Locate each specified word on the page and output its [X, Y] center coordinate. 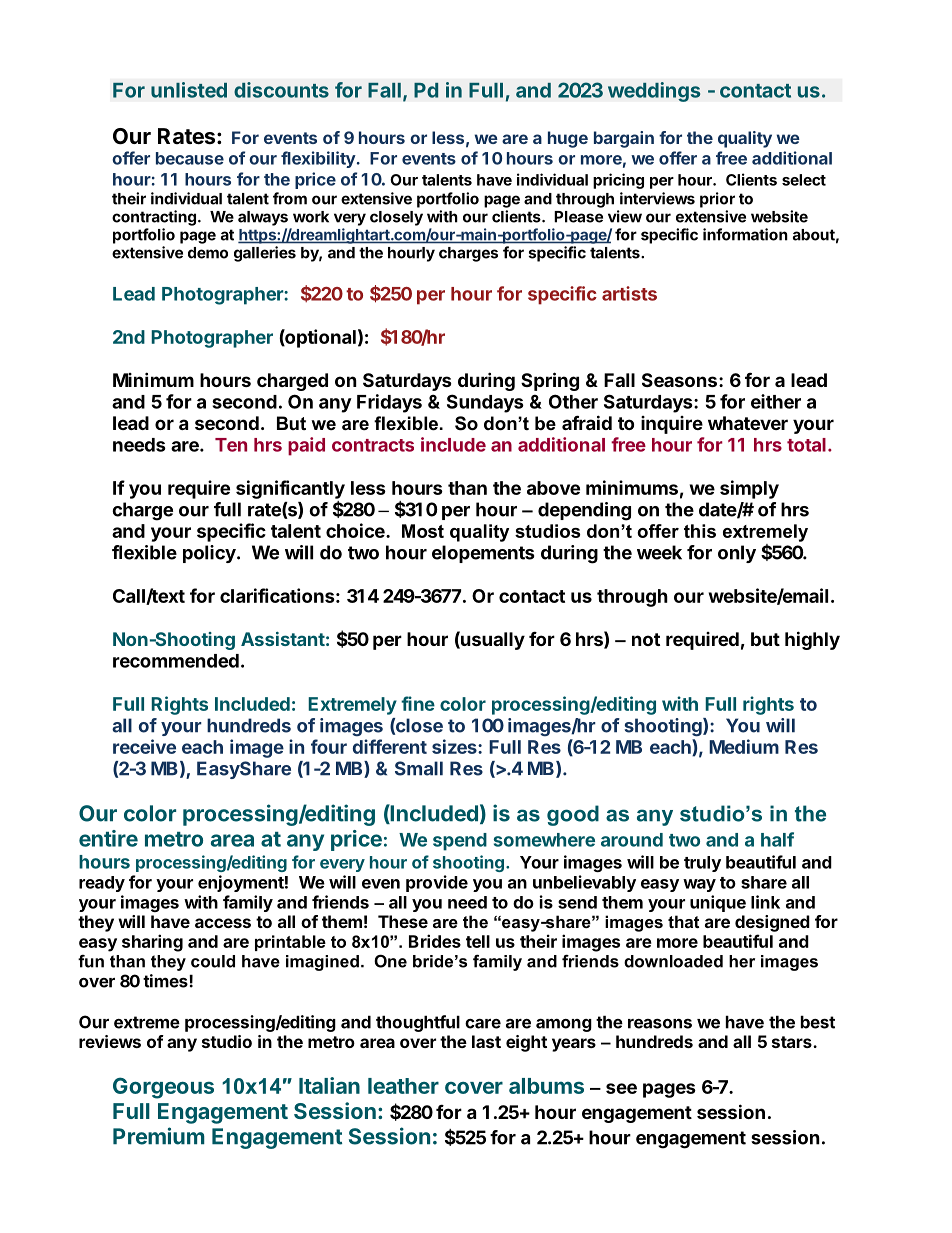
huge [568, 139]
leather [403, 1086]
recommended [176, 661]
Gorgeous [163, 1088]
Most [423, 531]
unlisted [189, 90]
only [737, 554]
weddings [654, 92]
